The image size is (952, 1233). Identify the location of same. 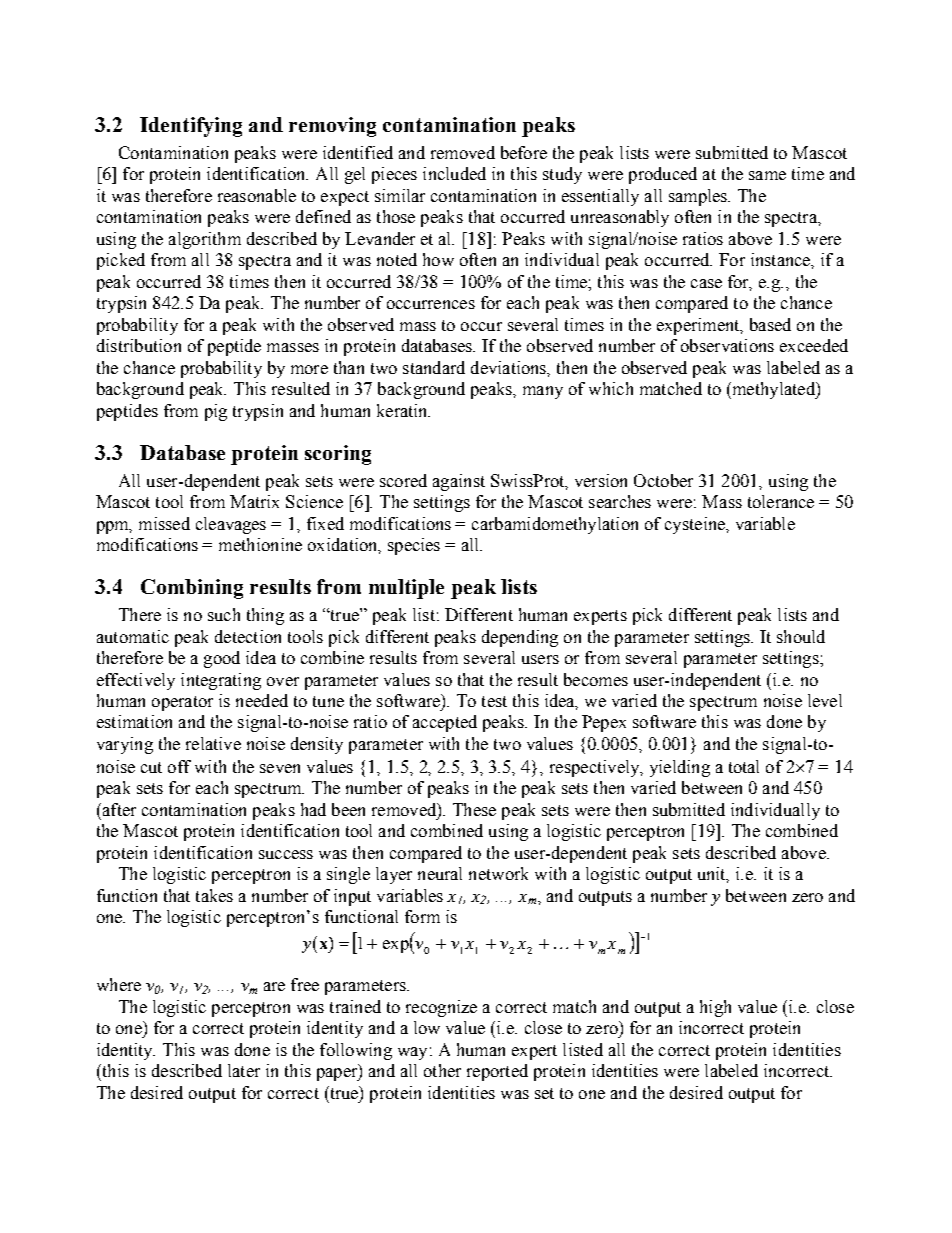
(767, 175).
